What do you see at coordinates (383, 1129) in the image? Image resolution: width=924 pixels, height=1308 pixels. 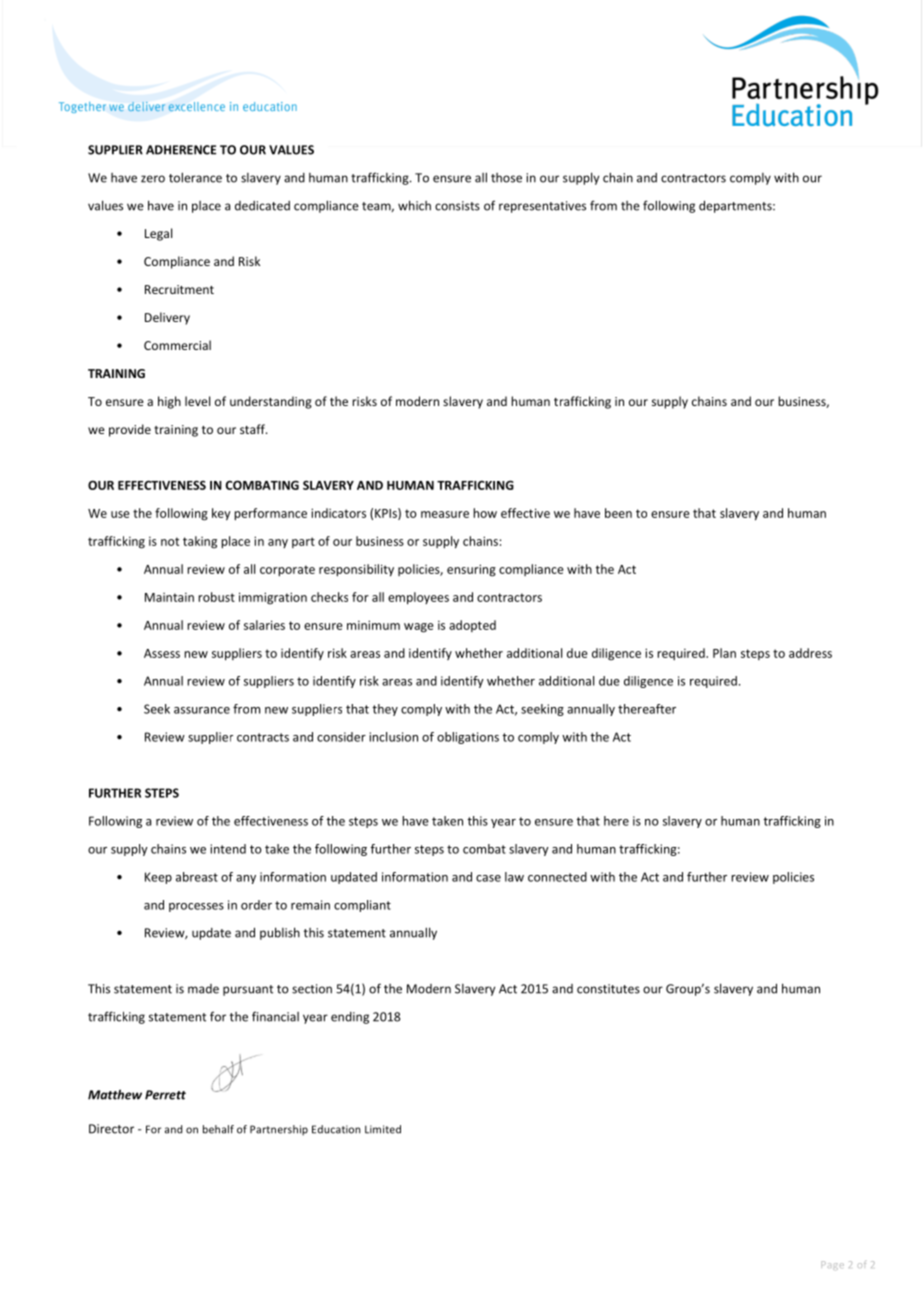 I see `Limited` at bounding box center [383, 1129].
